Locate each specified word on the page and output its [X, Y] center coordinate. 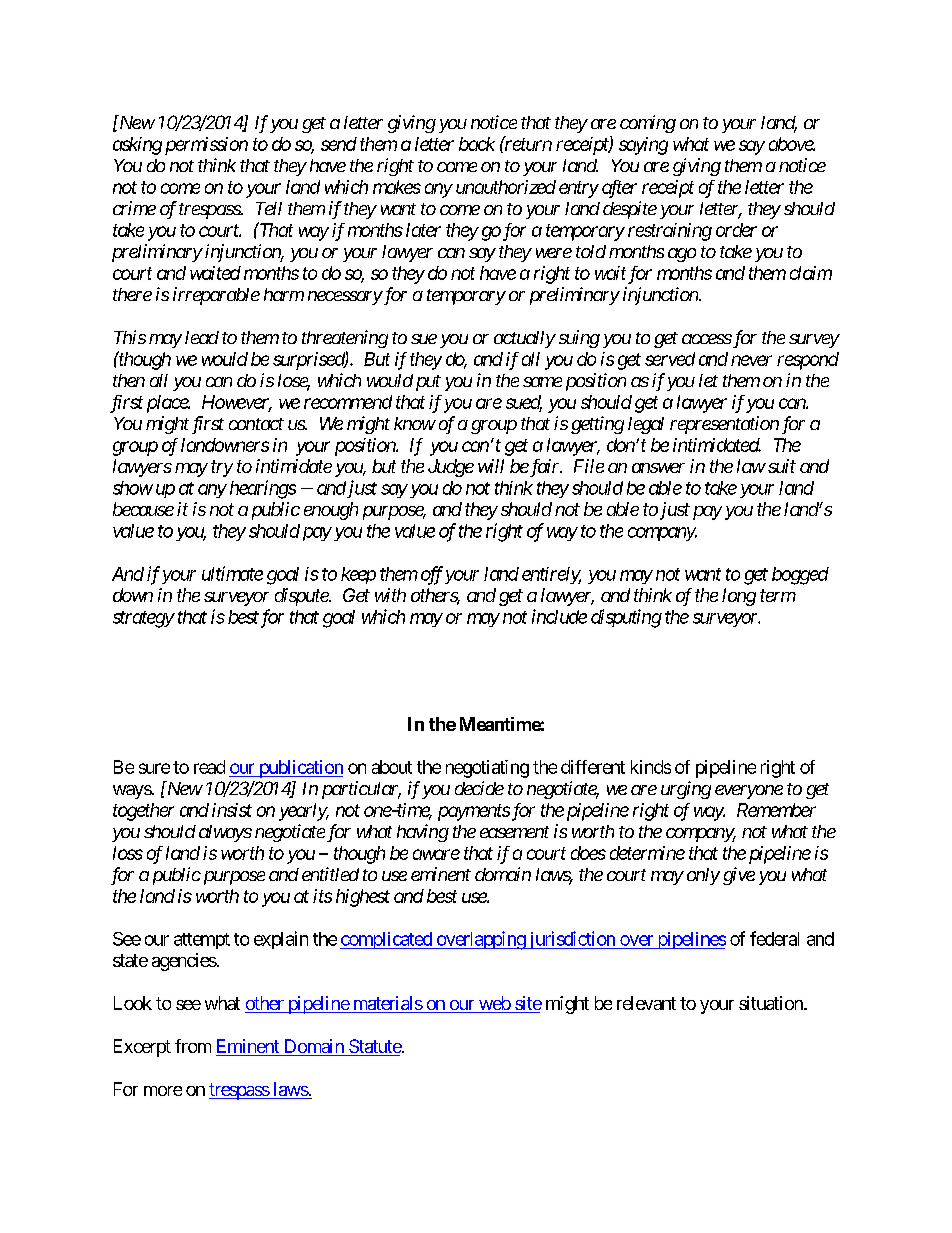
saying [643, 146]
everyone [749, 792]
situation [772, 1003]
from [193, 1046]
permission [206, 146]
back [477, 144]
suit [780, 466]
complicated [387, 940]
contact [256, 424]
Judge [451, 468]
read [209, 767]
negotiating [487, 769]
